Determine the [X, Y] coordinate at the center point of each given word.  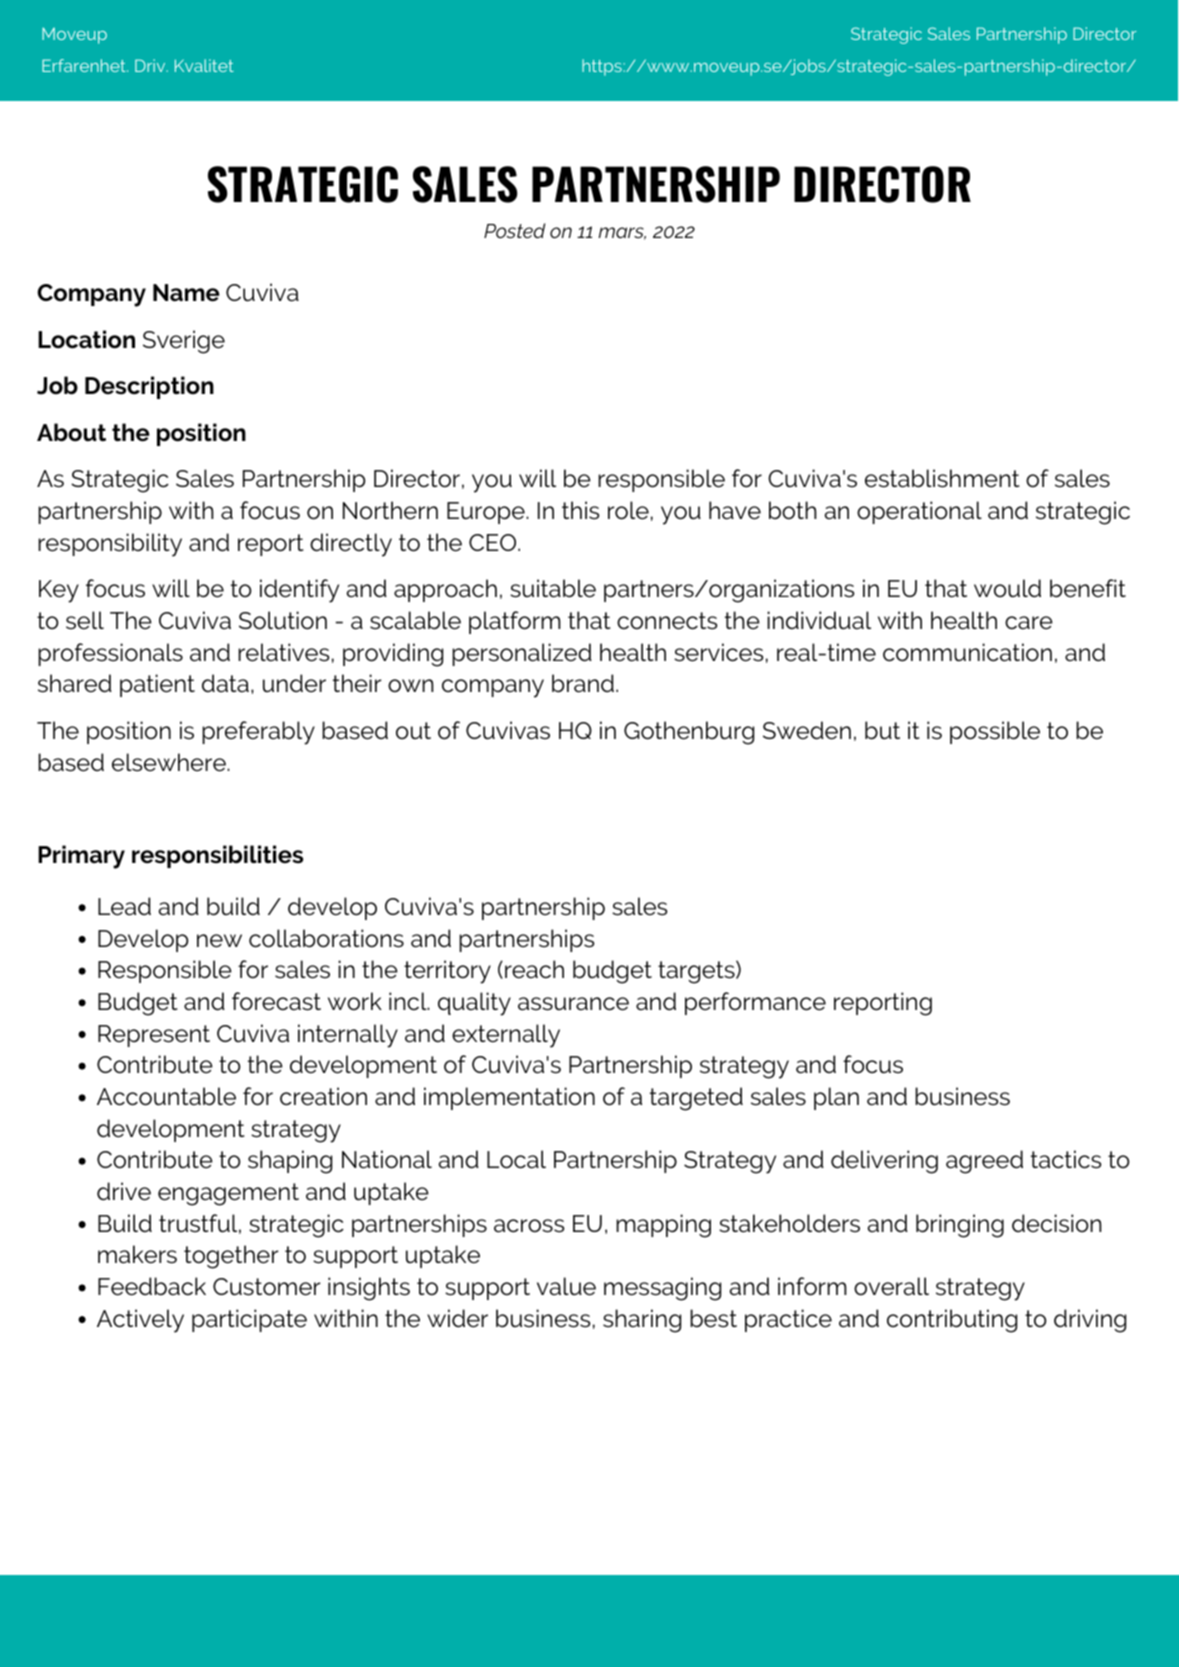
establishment [942, 478]
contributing [952, 1321]
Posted [514, 230]
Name [186, 293]
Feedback [152, 1286]
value [566, 1286]
